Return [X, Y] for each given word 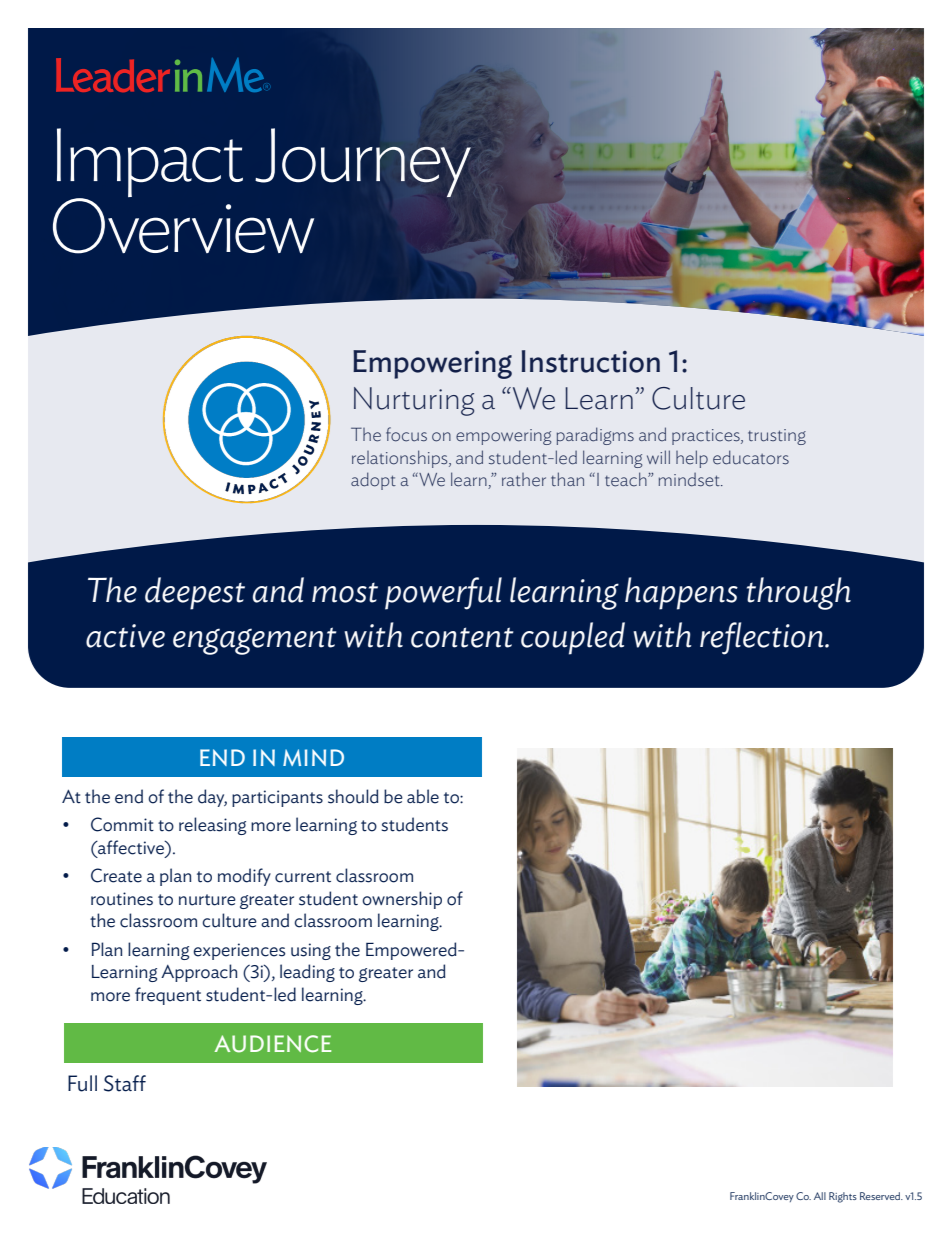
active [125, 636]
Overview [183, 225]
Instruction [591, 361]
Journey [363, 162]
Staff [125, 1083]
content [462, 637]
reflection [763, 638]
